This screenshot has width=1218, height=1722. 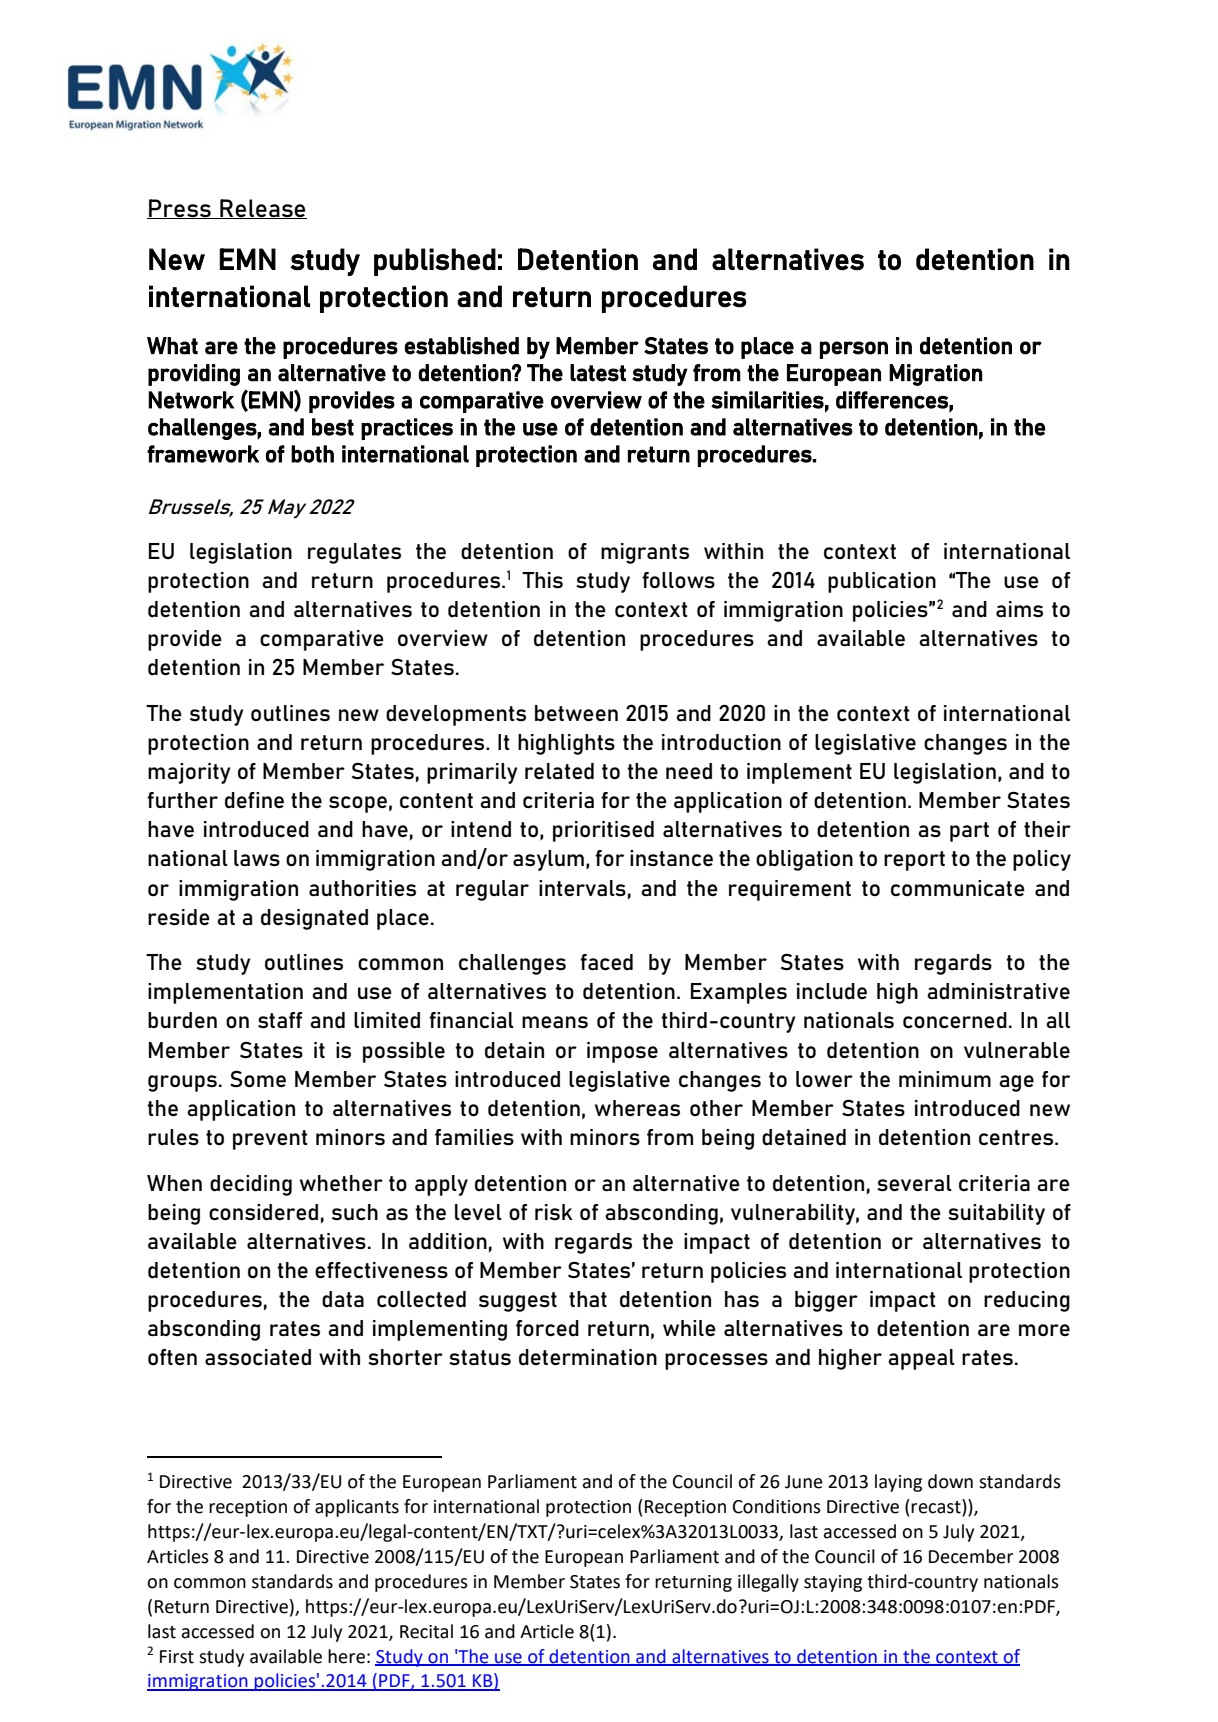 What do you see at coordinates (854, 350) in the screenshot?
I see `person` at bounding box center [854, 350].
